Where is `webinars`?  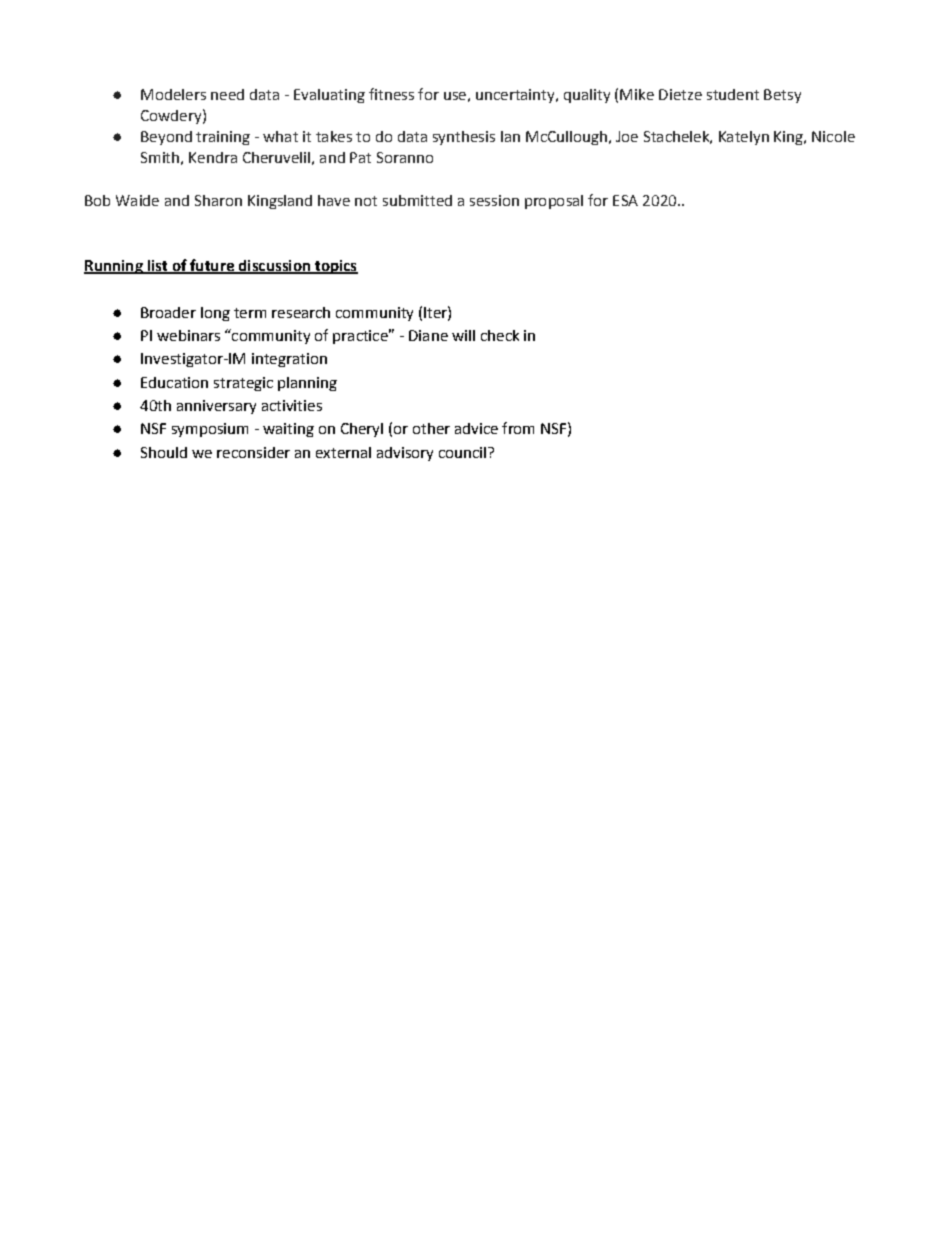 webinars is located at coordinates (188, 335).
